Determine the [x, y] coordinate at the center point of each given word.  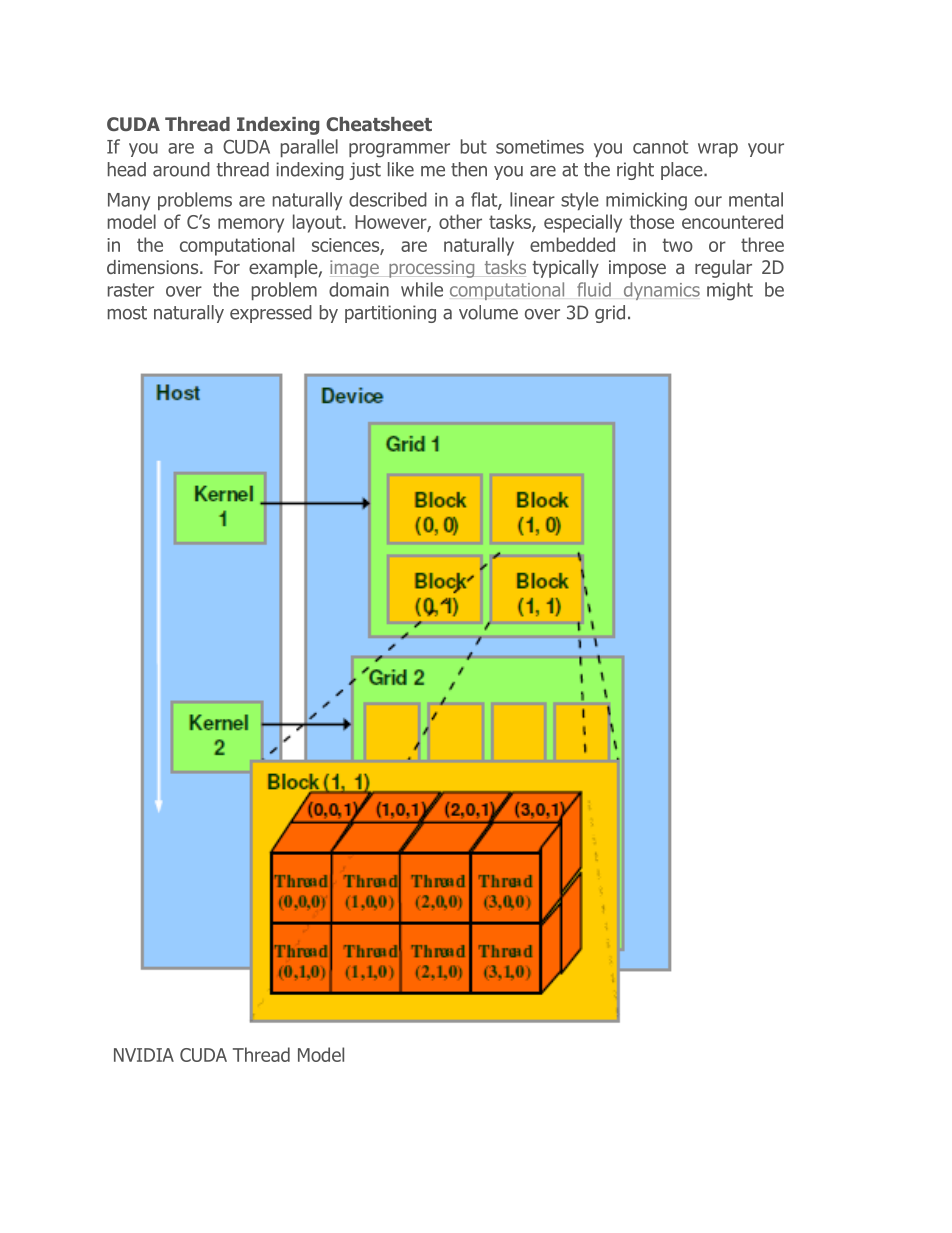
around [181, 169]
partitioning [390, 314]
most [127, 313]
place [683, 171]
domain [359, 289]
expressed [271, 314]
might [730, 291]
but [474, 146]
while [422, 289]
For [227, 267]
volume [488, 312]
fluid [594, 289]
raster [131, 290]
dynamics [662, 291]
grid [610, 314]
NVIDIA [144, 1055]
